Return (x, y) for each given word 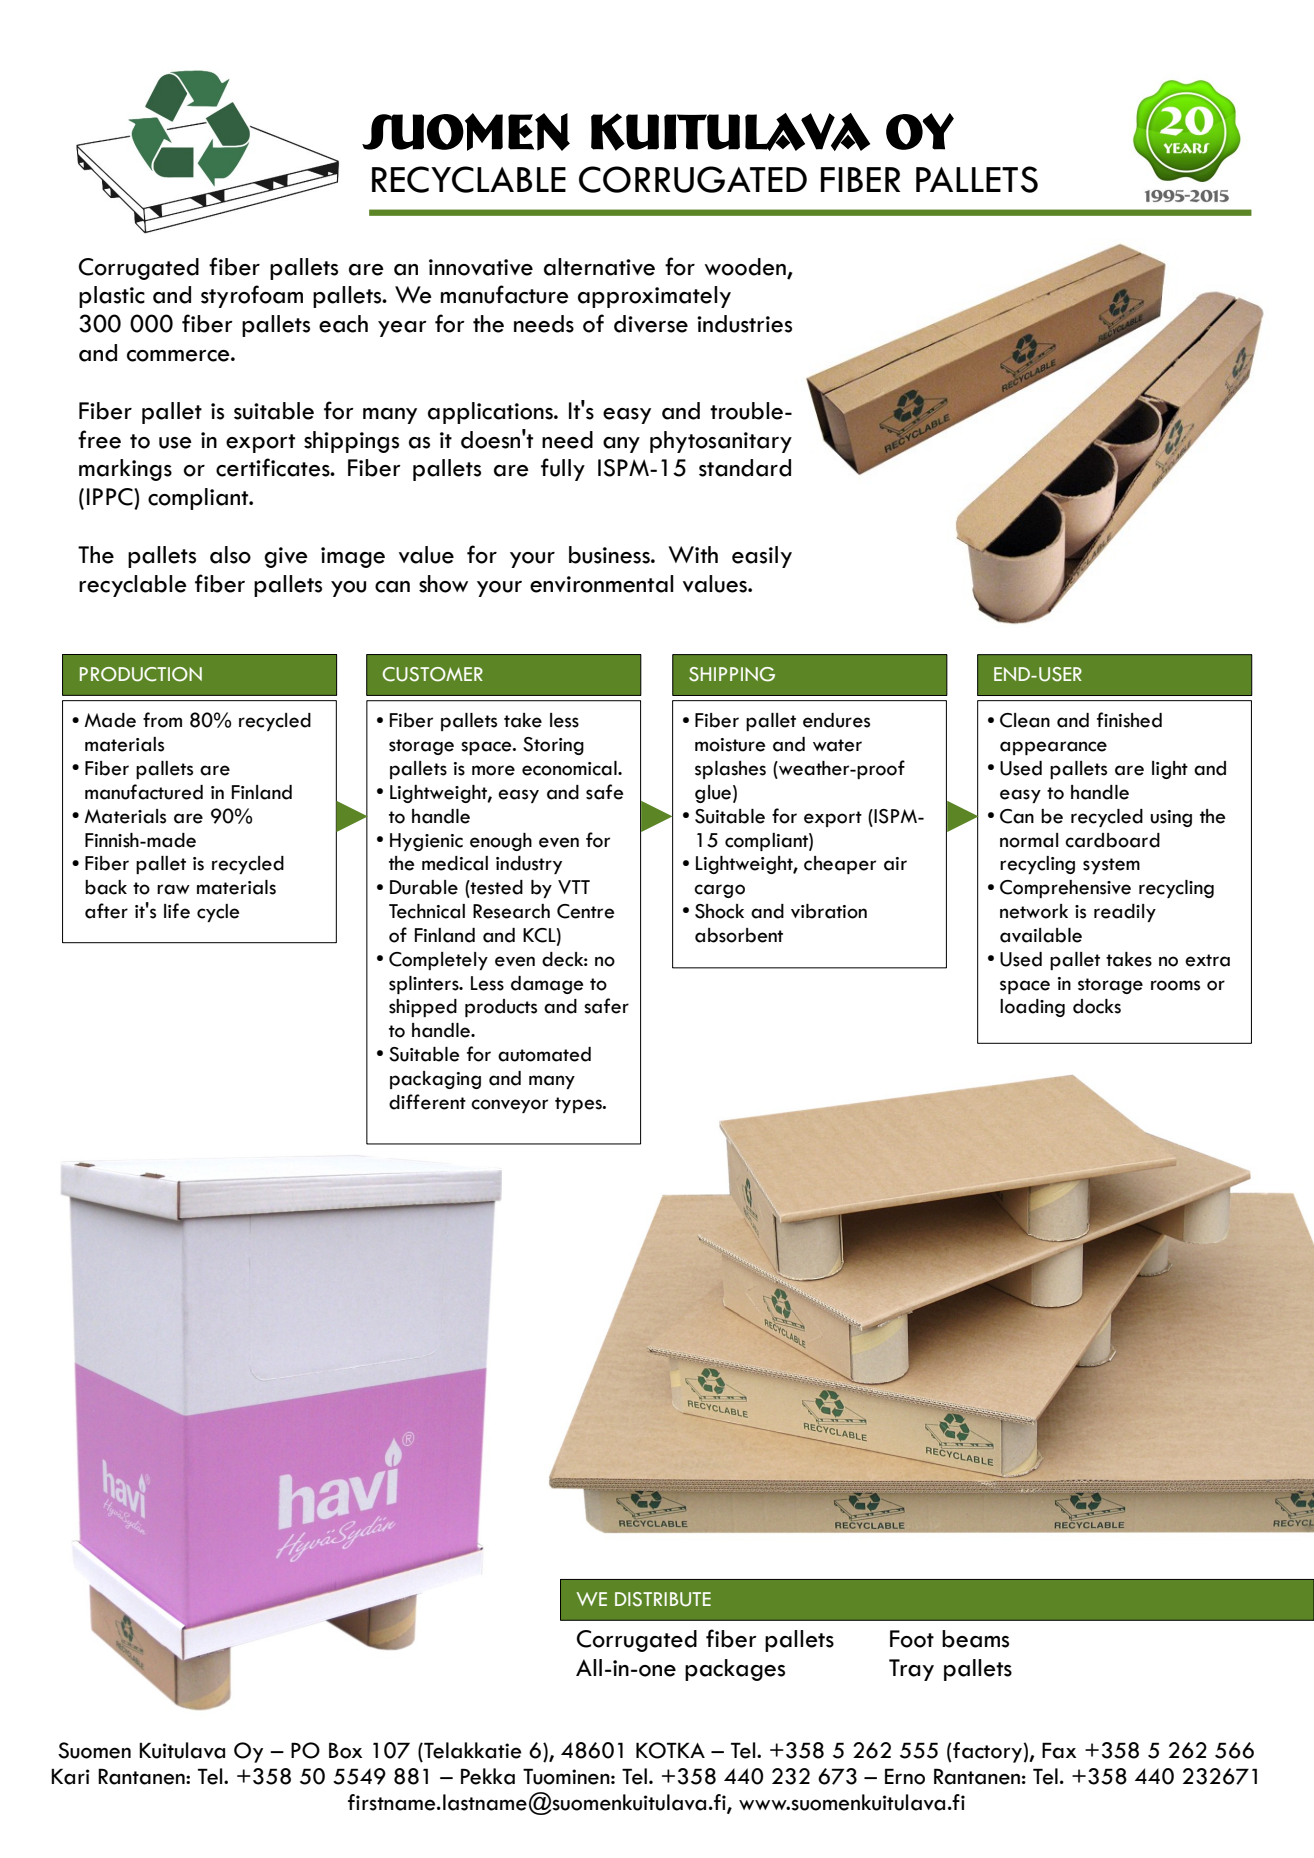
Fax (1059, 1750)
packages (735, 1670)
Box (345, 1750)
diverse (651, 324)
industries (744, 324)
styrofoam (252, 296)
